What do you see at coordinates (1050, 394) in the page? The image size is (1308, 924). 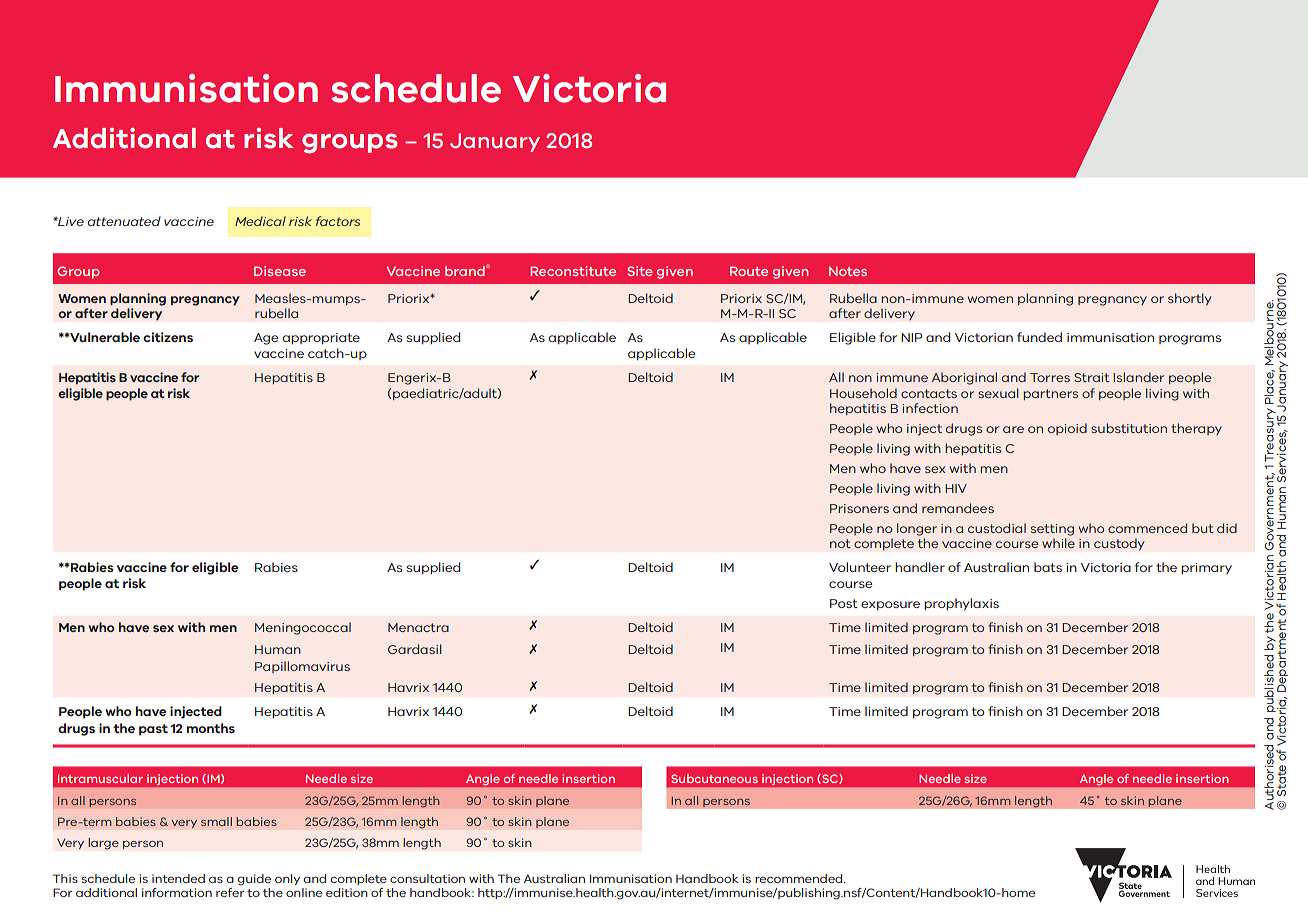 I see `partners` at bounding box center [1050, 394].
